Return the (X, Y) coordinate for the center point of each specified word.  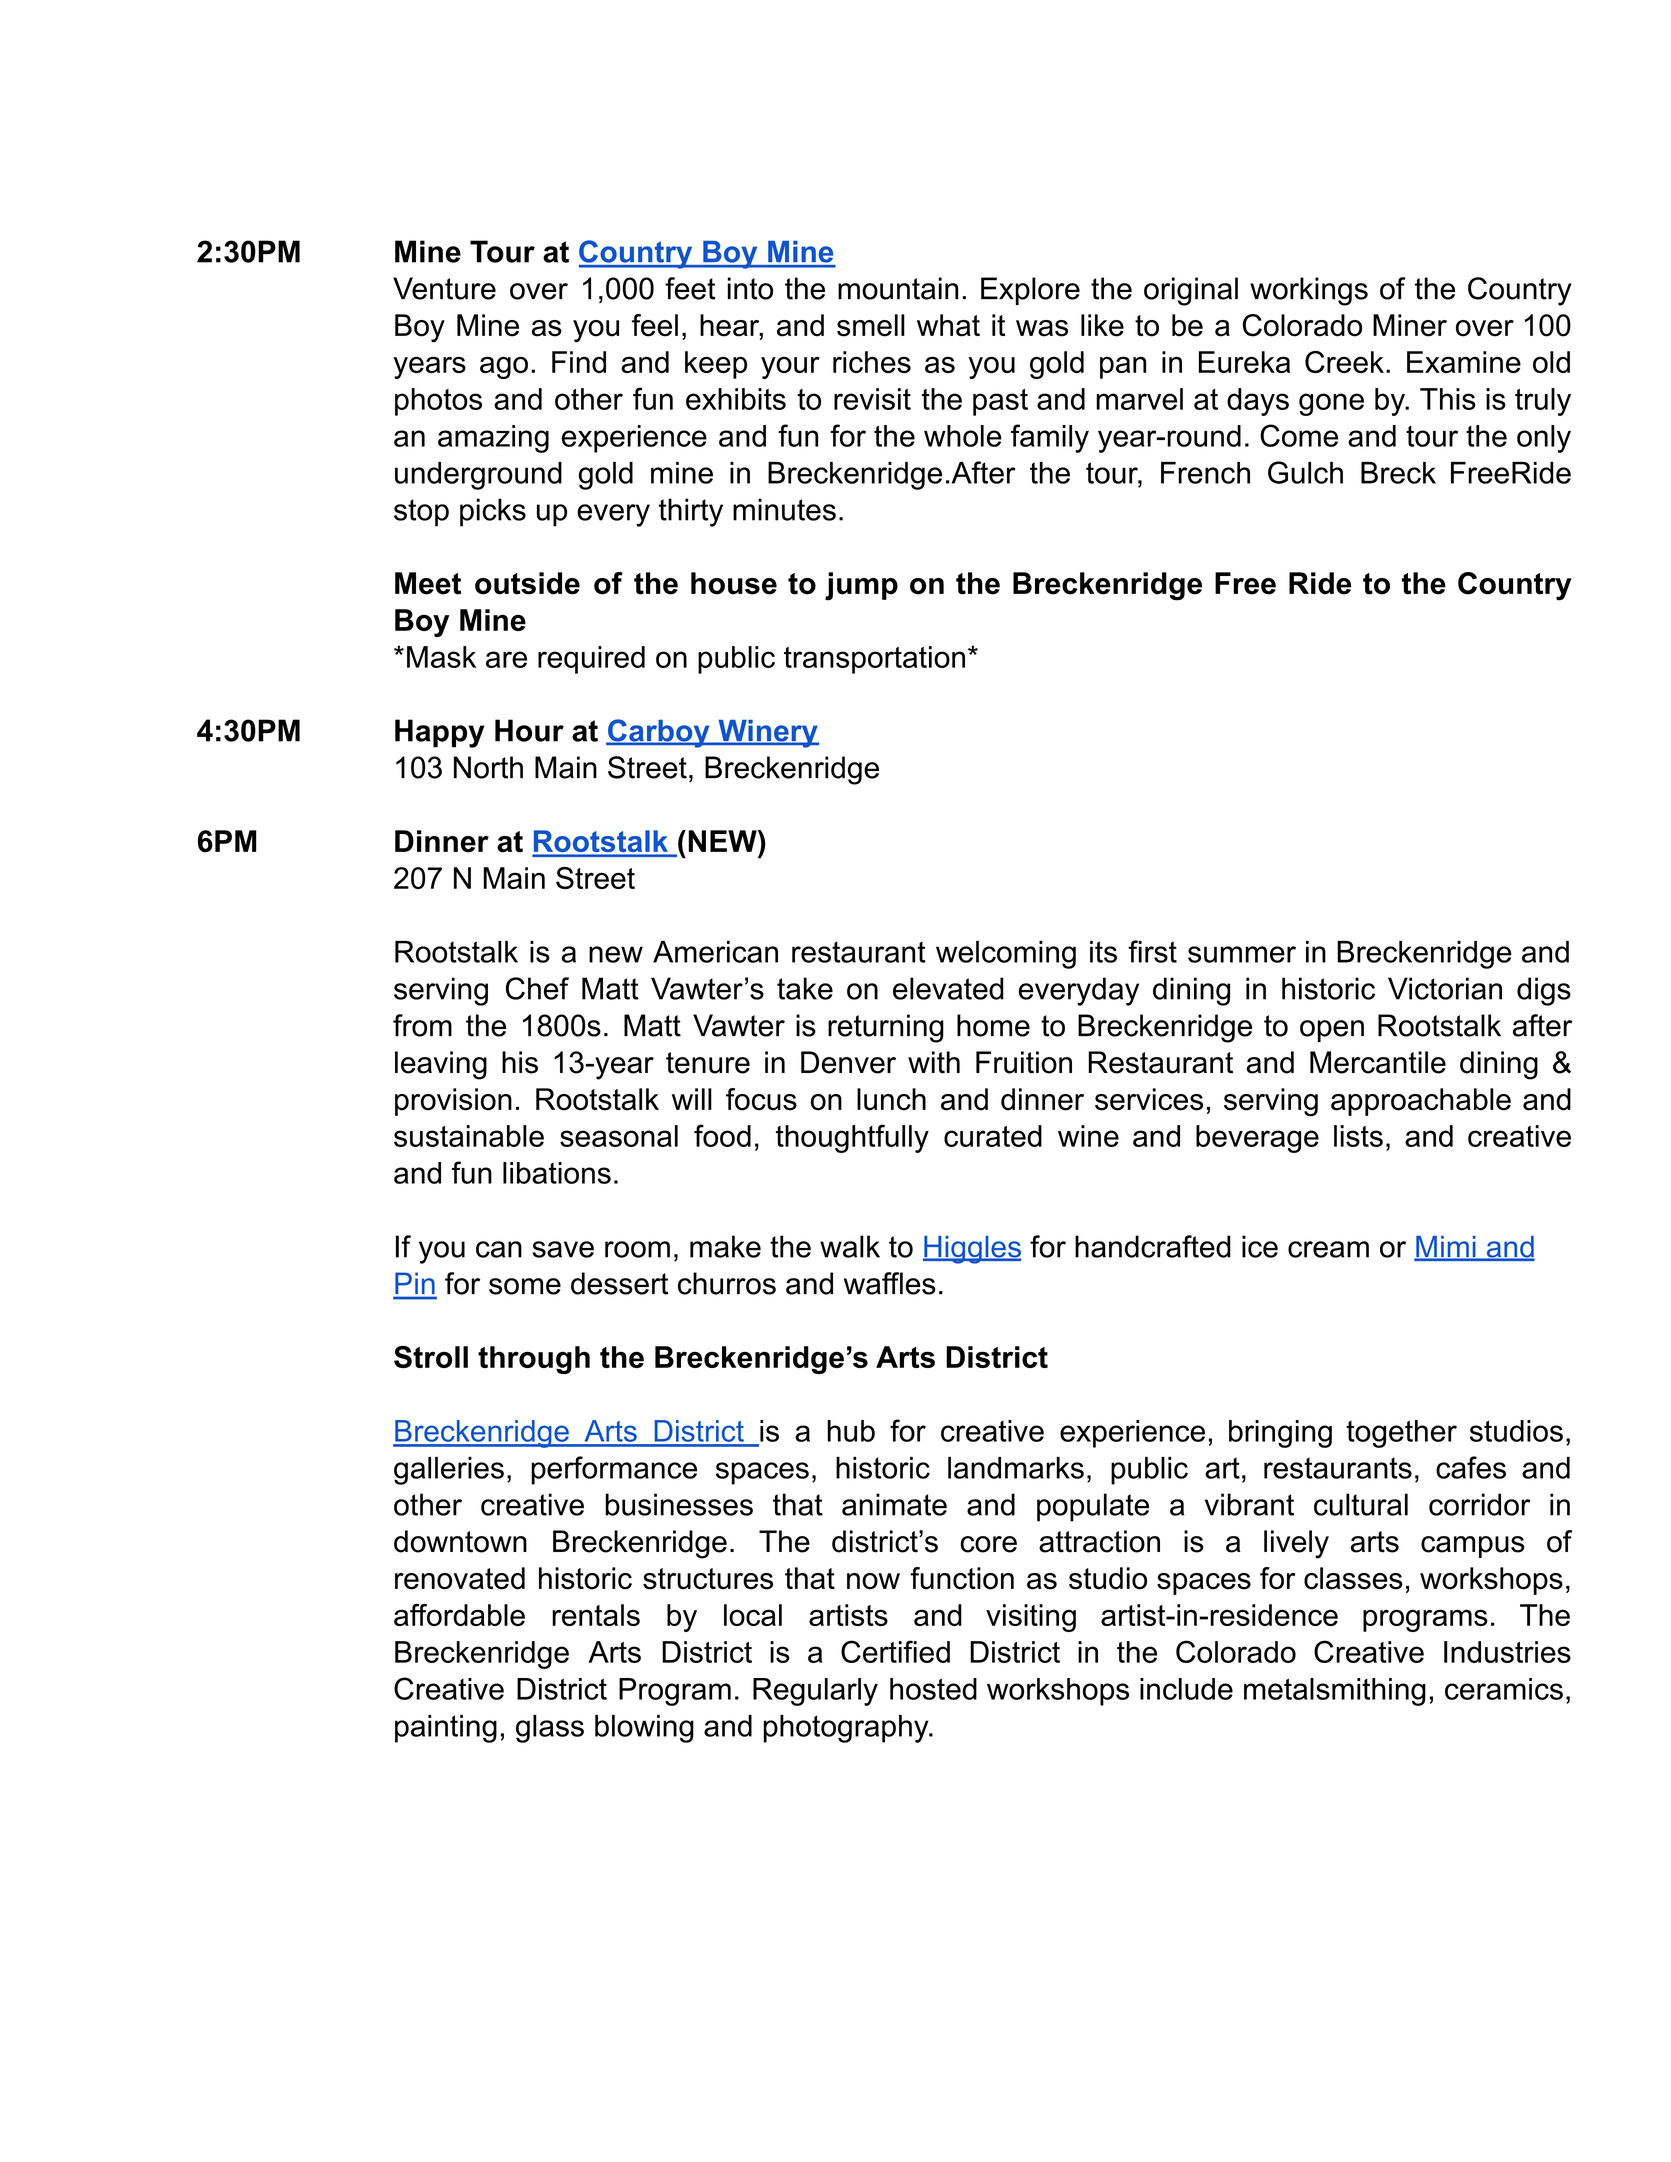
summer (1242, 954)
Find (579, 362)
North (488, 767)
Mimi (1446, 1248)
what (948, 325)
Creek (1344, 362)
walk (850, 1246)
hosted (933, 1689)
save (563, 1249)
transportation (874, 660)
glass (550, 1729)
